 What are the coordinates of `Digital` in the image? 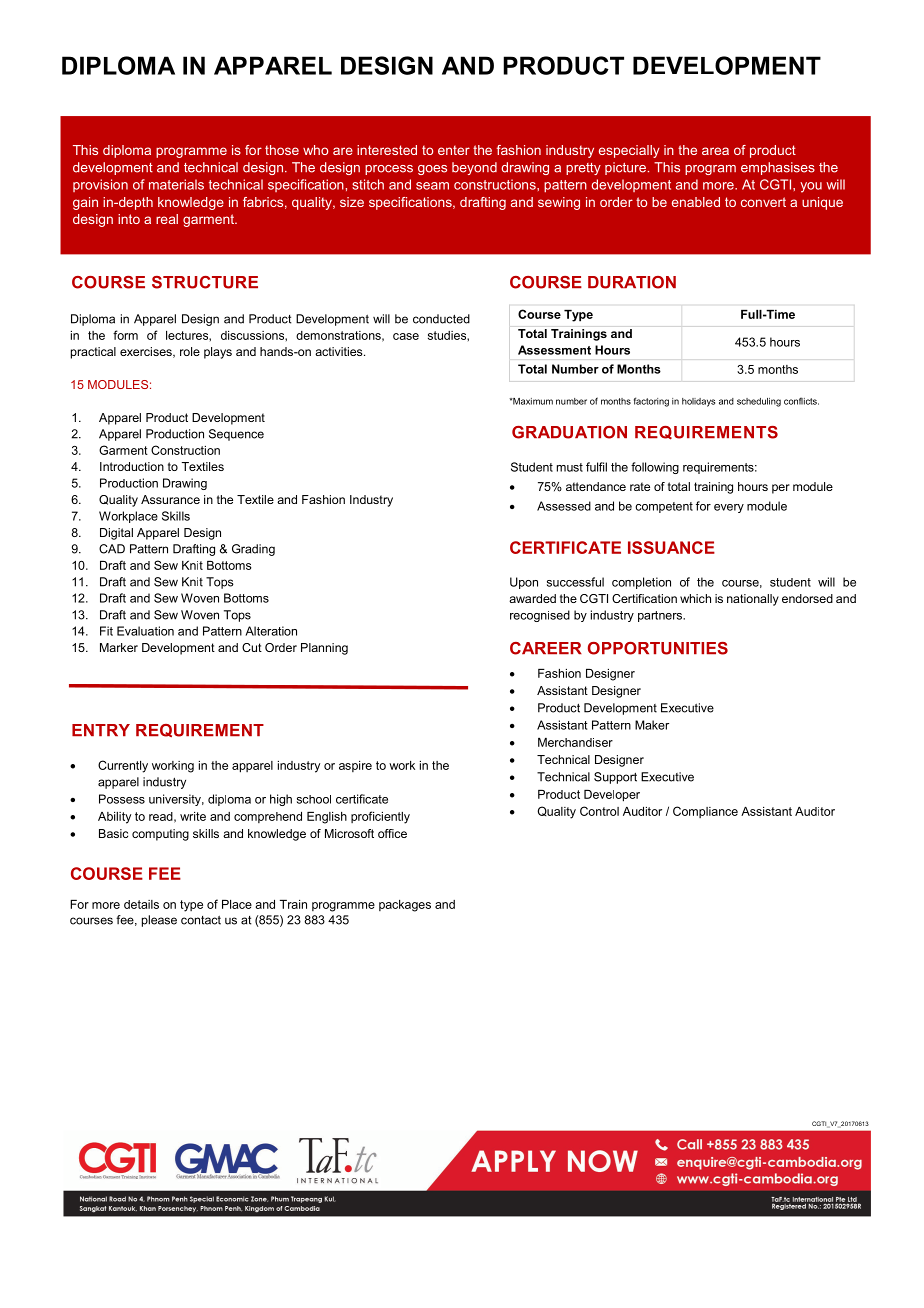 It's located at (116, 534).
